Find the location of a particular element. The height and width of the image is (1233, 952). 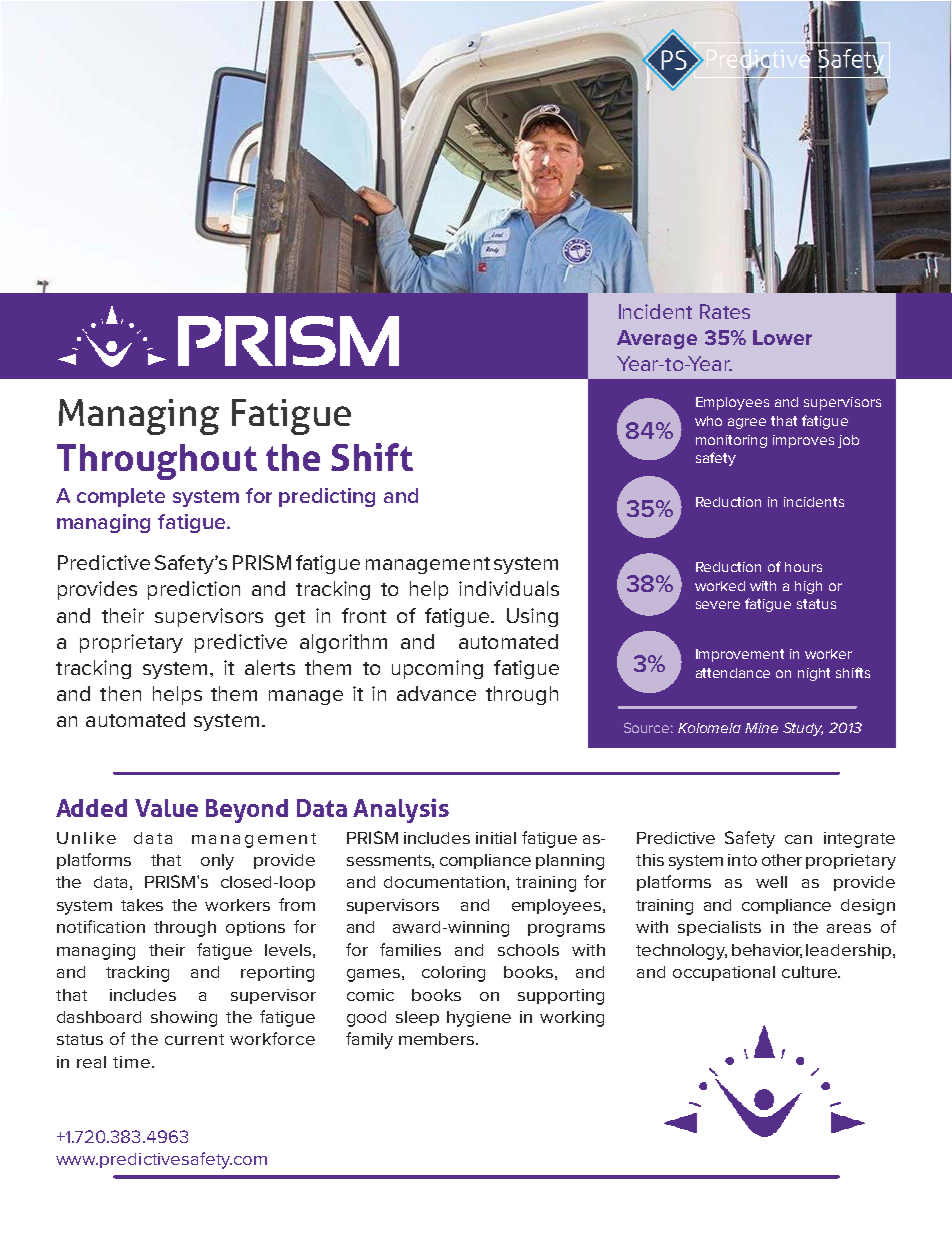

advance is located at coordinates (436, 693).
